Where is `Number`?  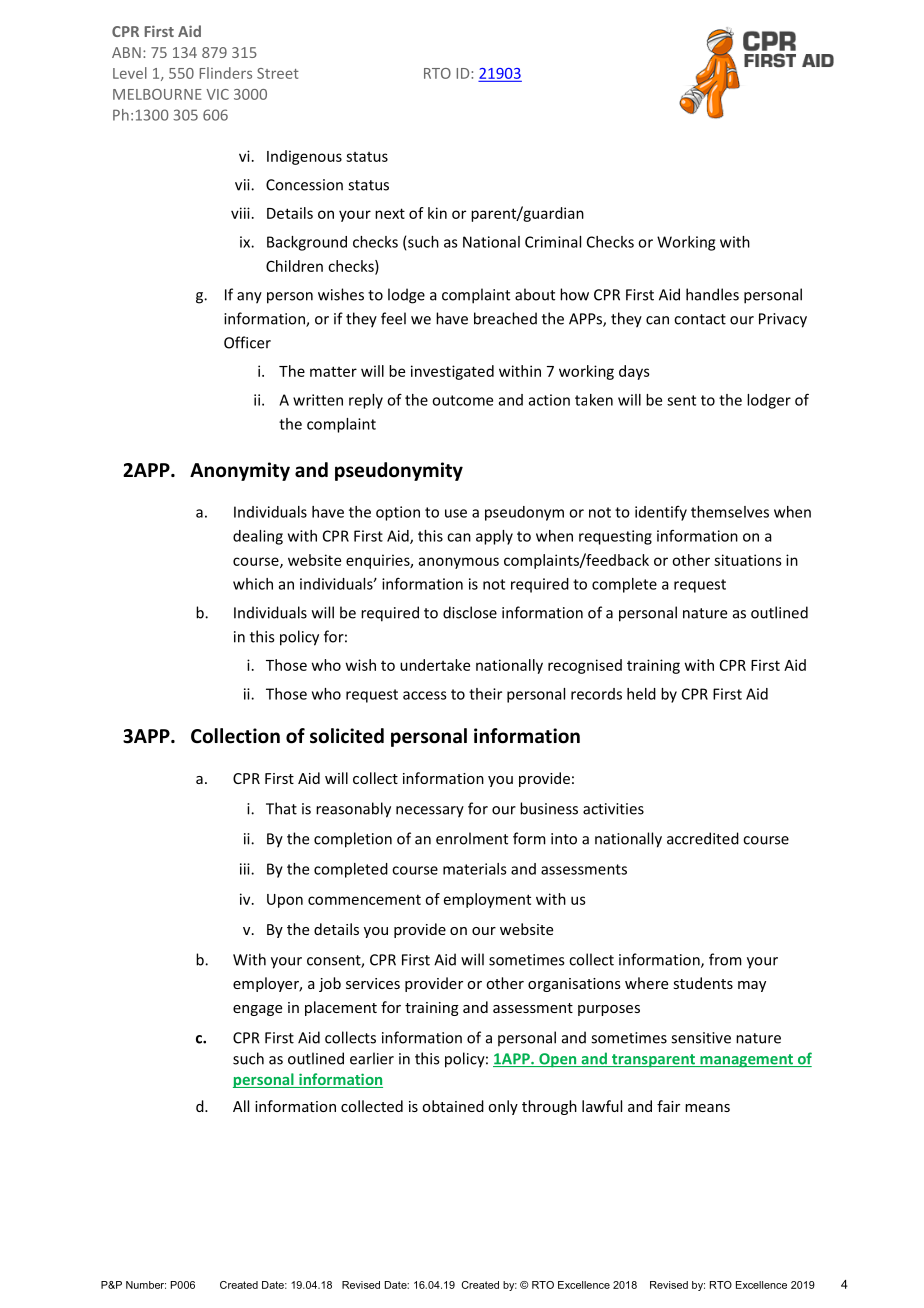 Number is located at coordinates (146, 1285).
